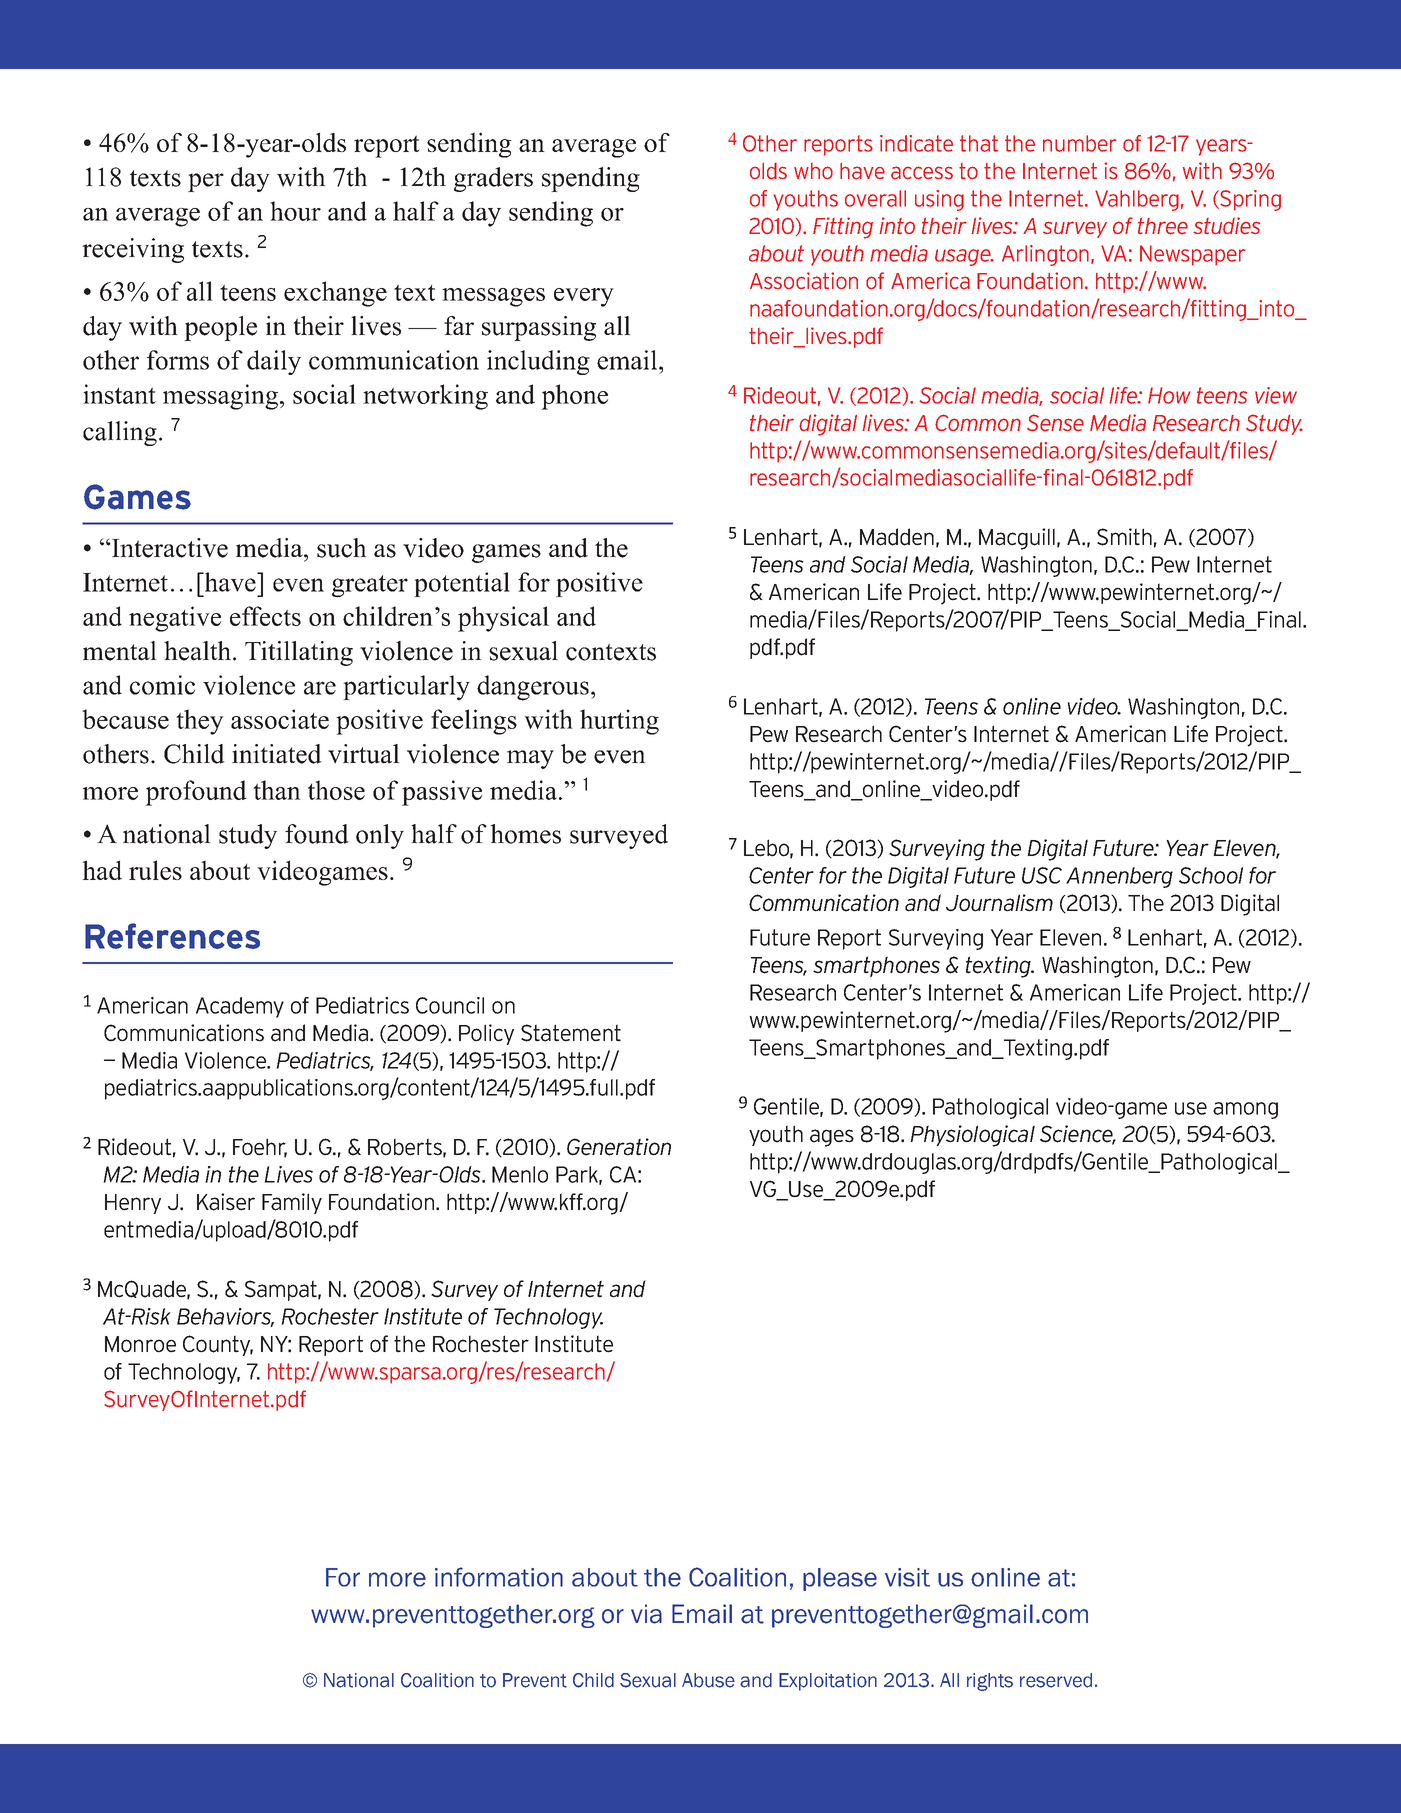 Image resolution: width=1401 pixels, height=1813 pixels. Describe the element at coordinates (1056, 1680) in the screenshot. I see `reserved` at that location.
